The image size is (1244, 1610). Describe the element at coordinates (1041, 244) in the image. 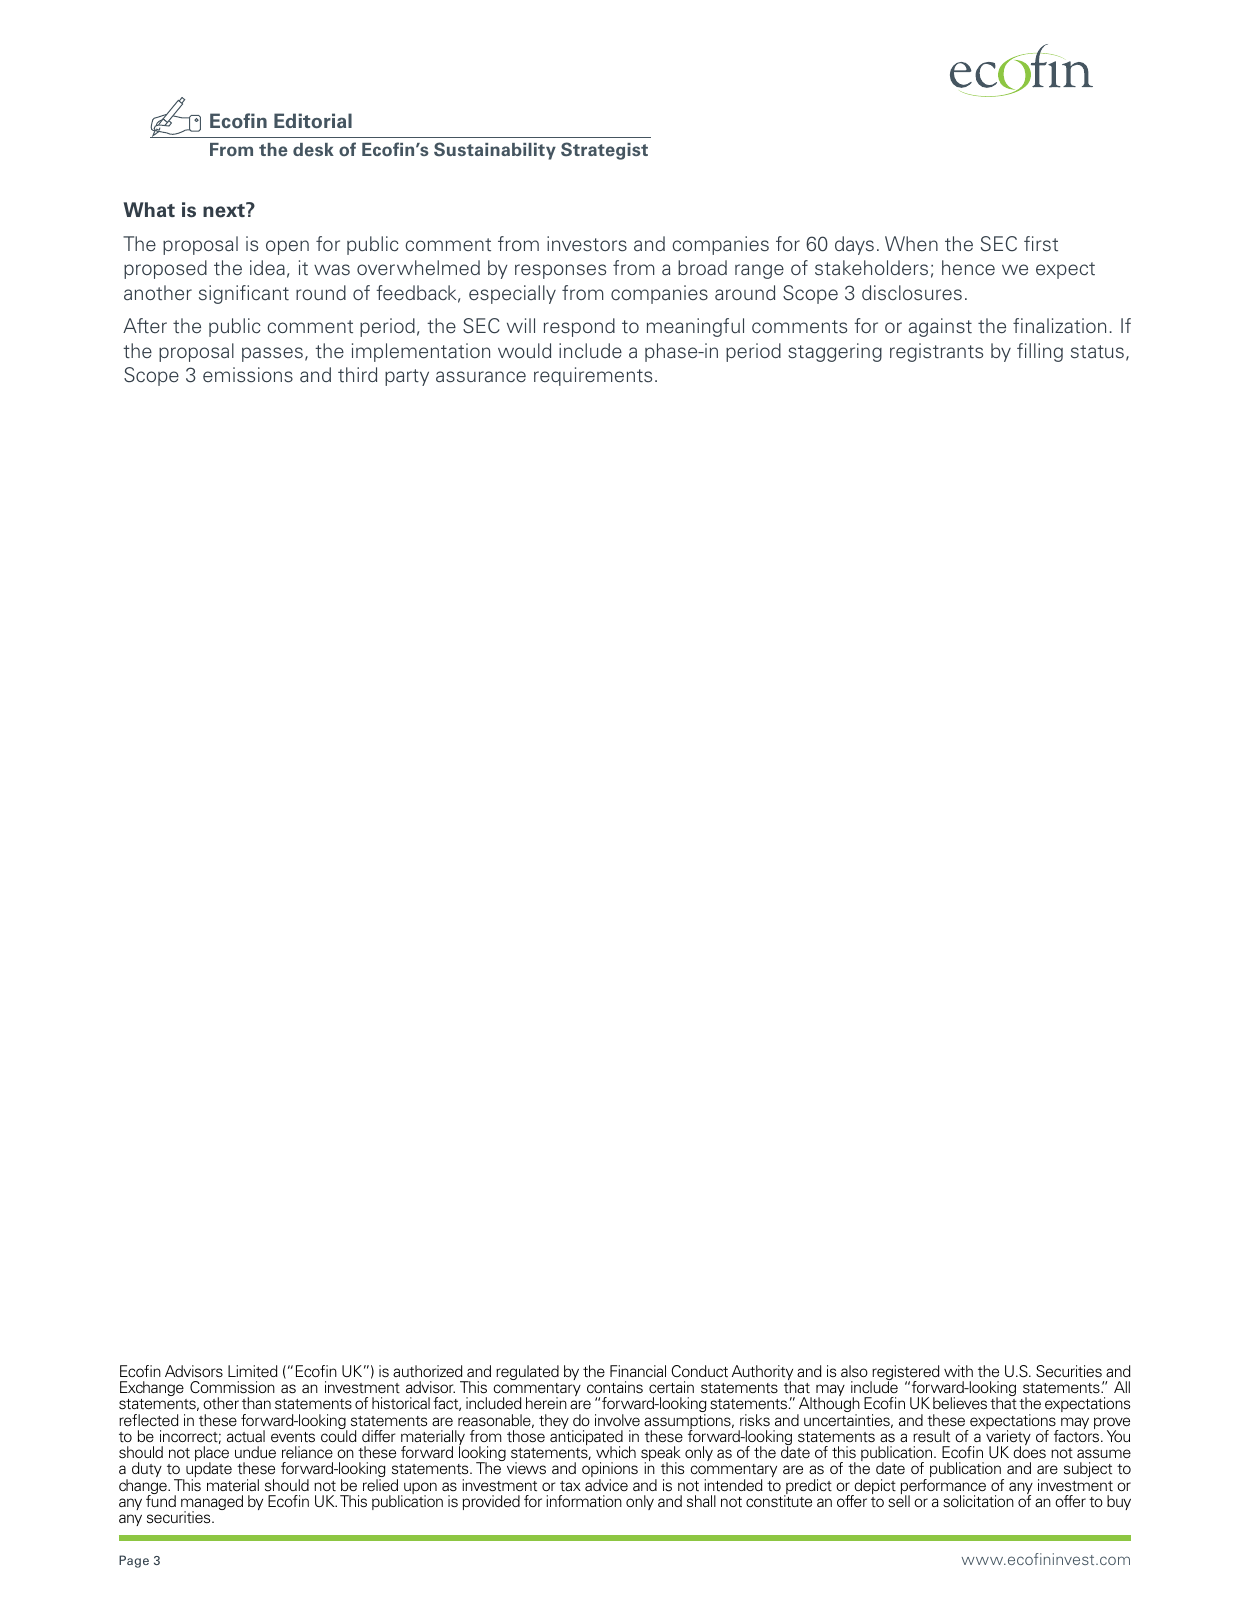

I see `first` at that location.
